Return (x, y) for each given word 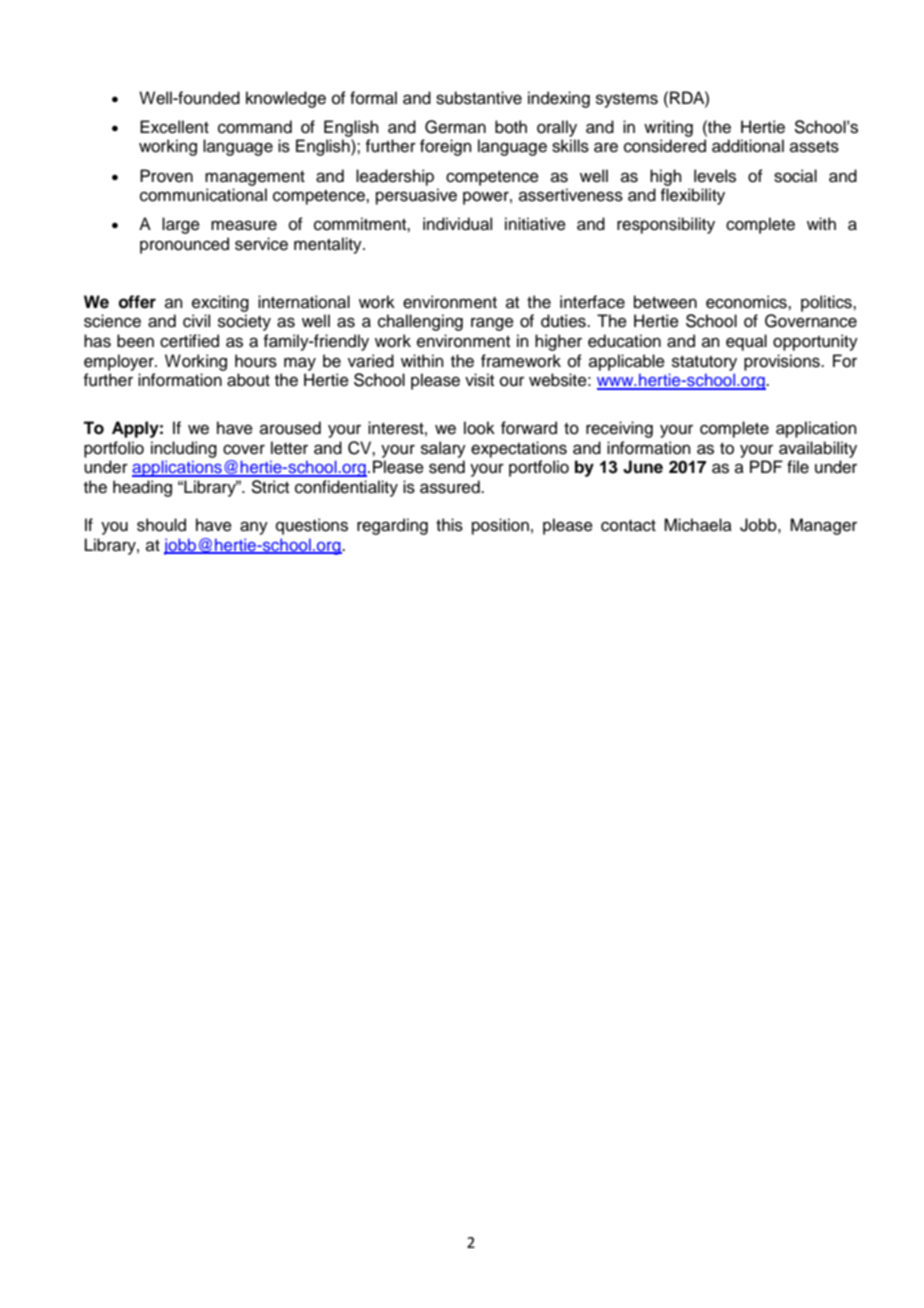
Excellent (174, 127)
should (161, 525)
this (449, 525)
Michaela (698, 525)
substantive (479, 98)
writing (668, 128)
